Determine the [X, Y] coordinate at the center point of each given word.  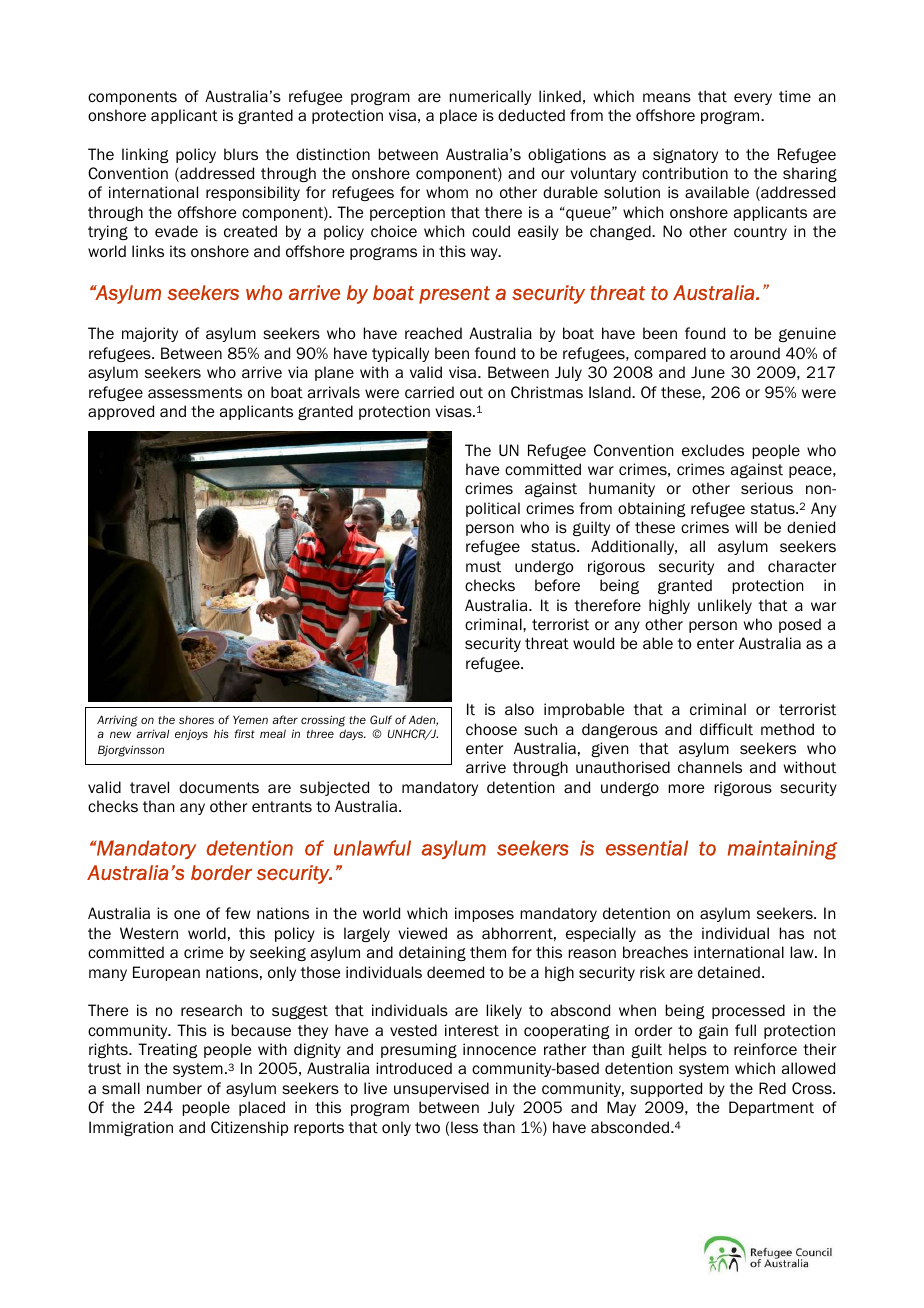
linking [145, 155]
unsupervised [441, 1089]
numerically [490, 97]
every [753, 99]
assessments [195, 393]
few [238, 913]
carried [429, 392]
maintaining [782, 850]
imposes [484, 914]
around [755, 353]
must [483, 566]
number [174, 1088]
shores [196, 720]
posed [800, 625]
